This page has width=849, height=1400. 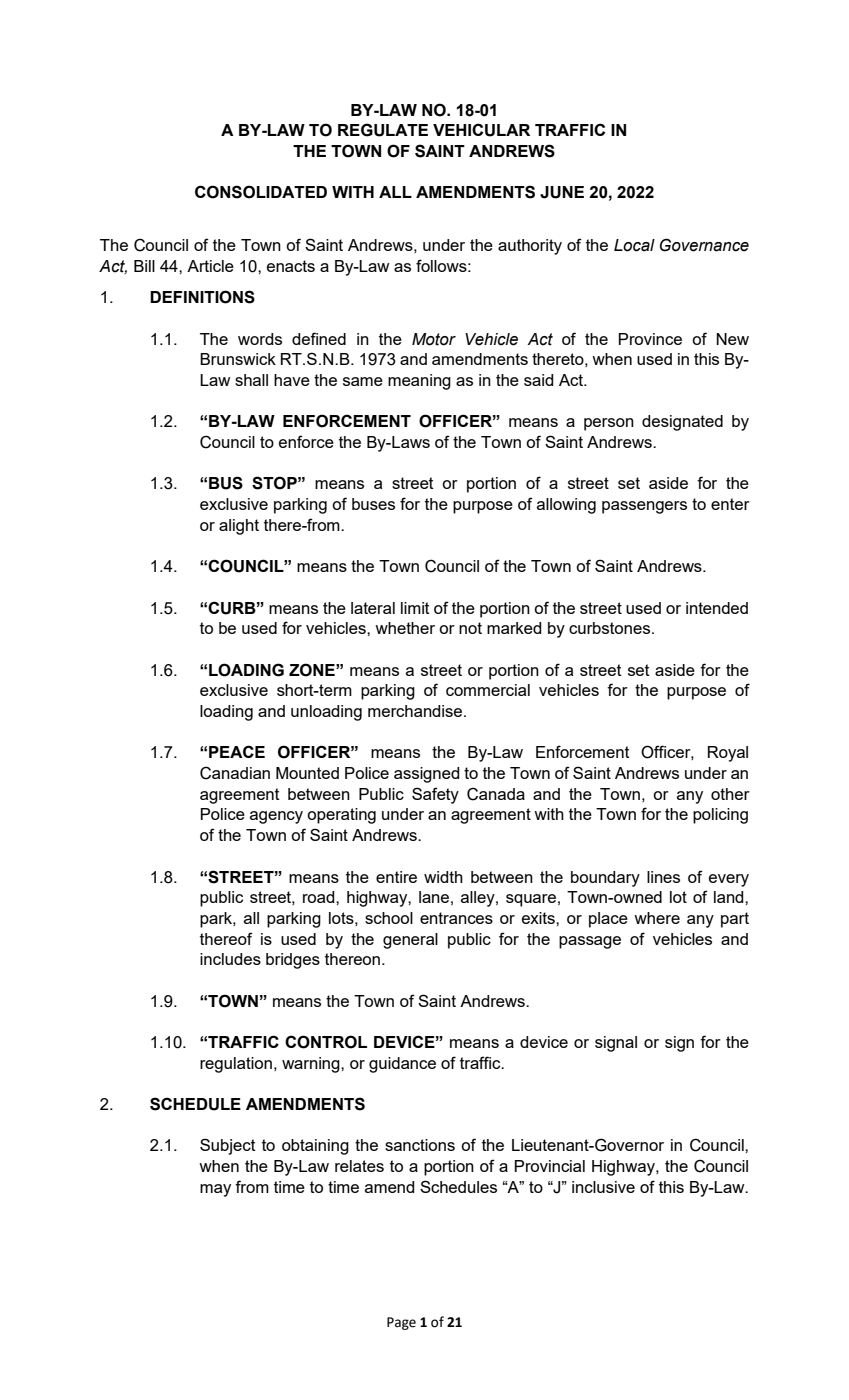 What do you see at coordinates (609, 424) in the page?
I see `person` at bounding box center [609, 424].
